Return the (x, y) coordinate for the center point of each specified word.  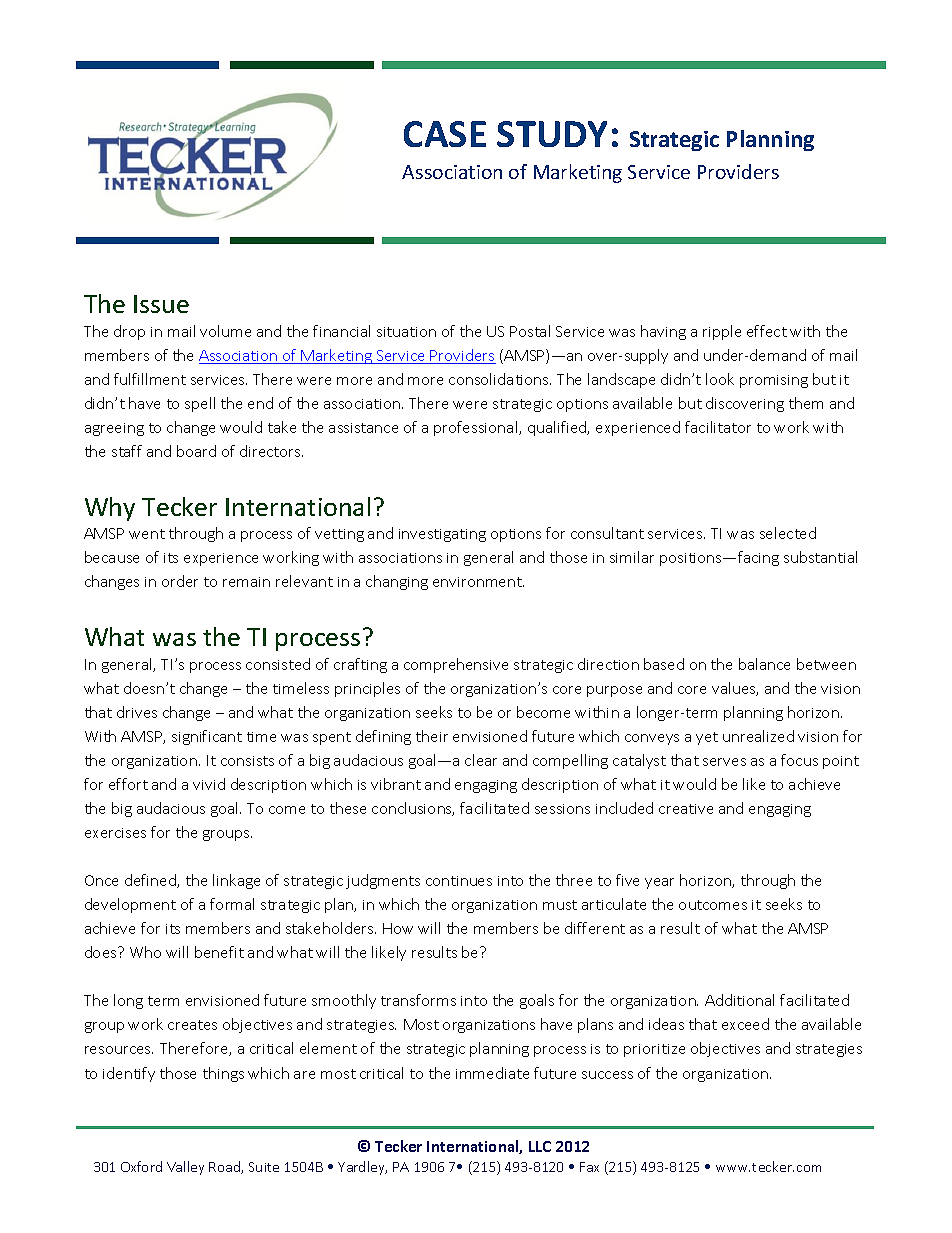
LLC (540, 1146)
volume (225, 331)
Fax (589, 1167)
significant (207, 737)
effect (767, 331)
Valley (185, 1168)
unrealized (758, 736)
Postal (530, 331)
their (432, 736)
